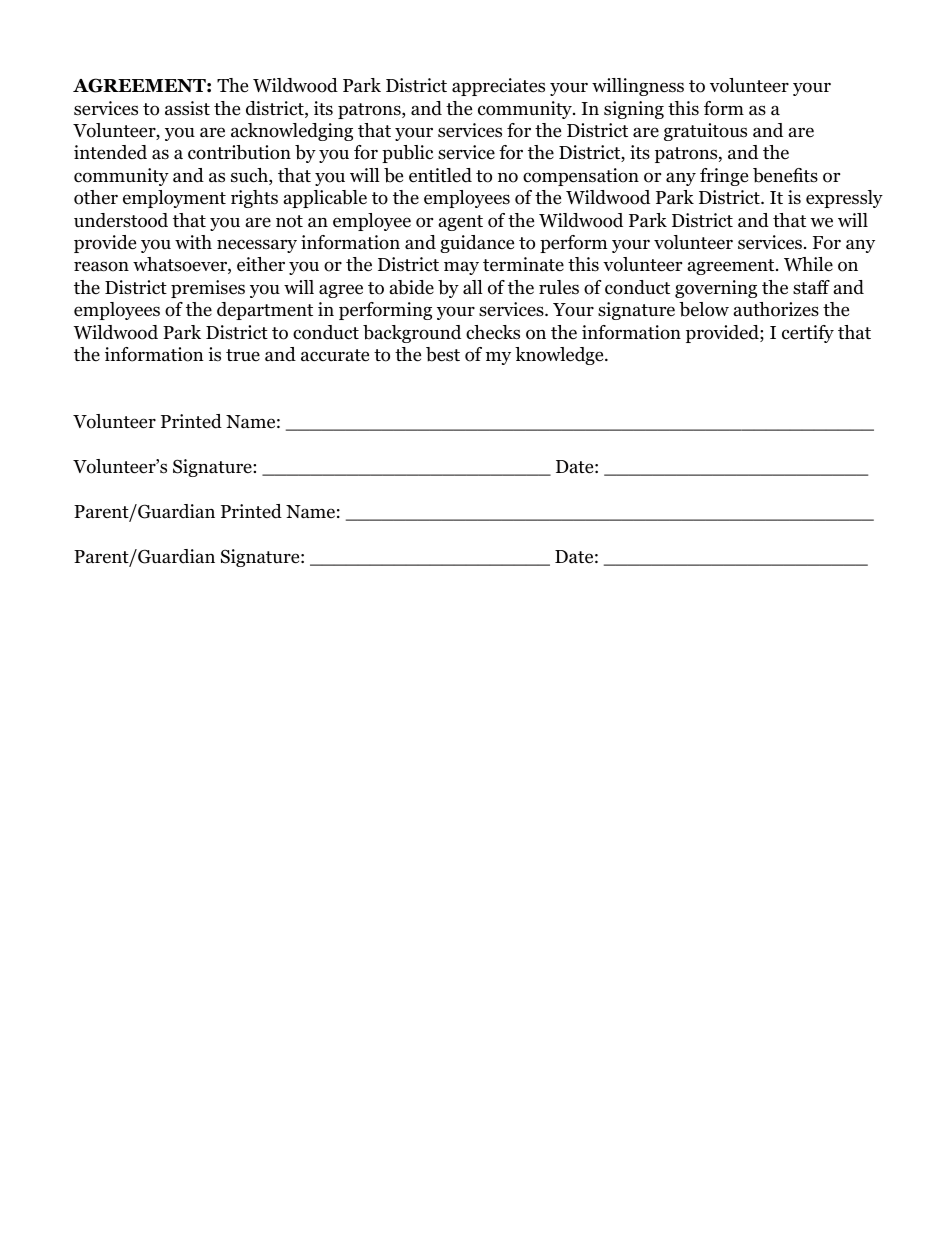  I want to click on benefits, so click(785, 175).
